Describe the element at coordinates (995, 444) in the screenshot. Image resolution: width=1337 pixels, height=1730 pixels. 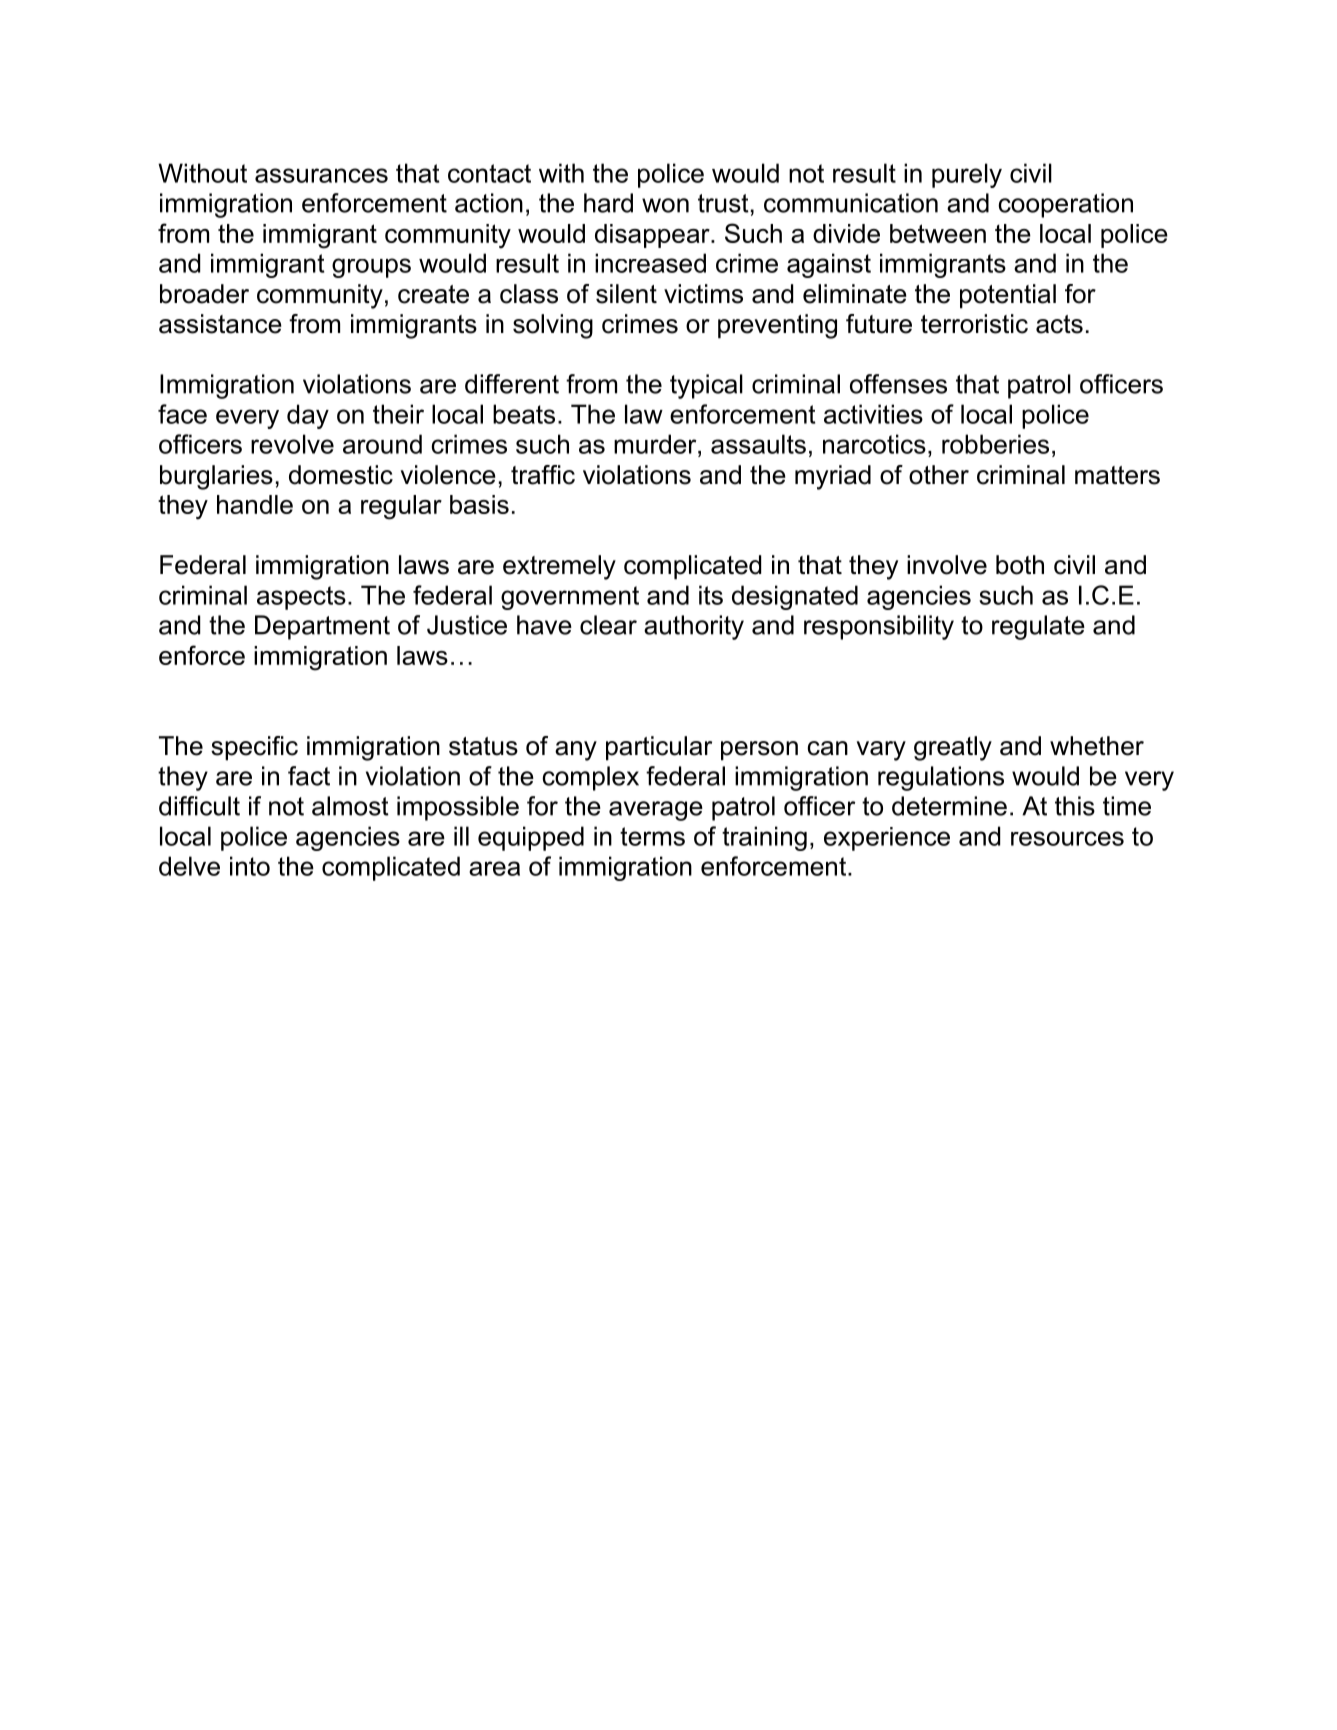
I see `robberies` at that location.
